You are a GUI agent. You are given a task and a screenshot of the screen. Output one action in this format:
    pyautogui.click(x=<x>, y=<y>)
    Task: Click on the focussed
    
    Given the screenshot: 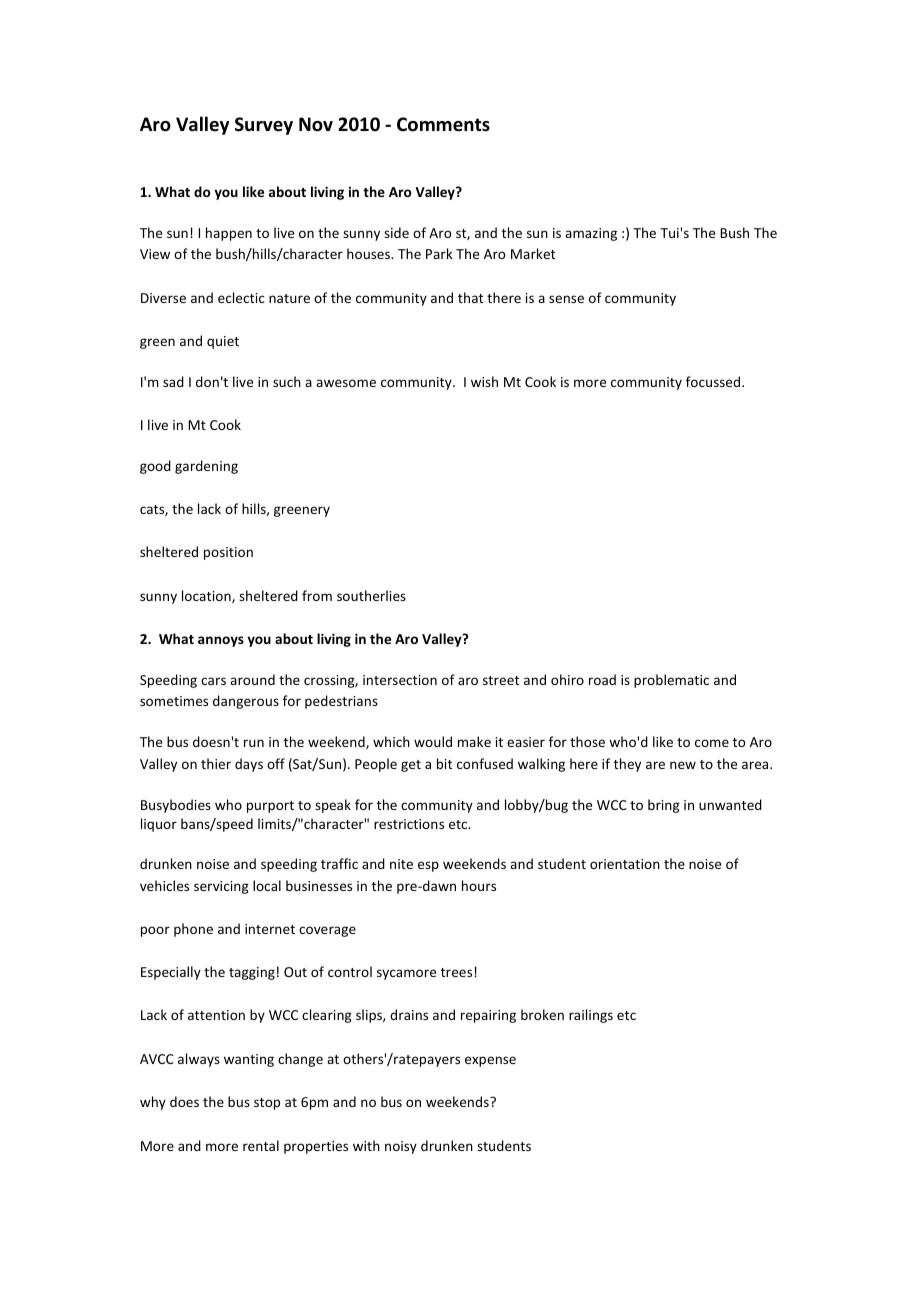 What is the action you would take?
    pyautogui.click(x=714, y=381)
